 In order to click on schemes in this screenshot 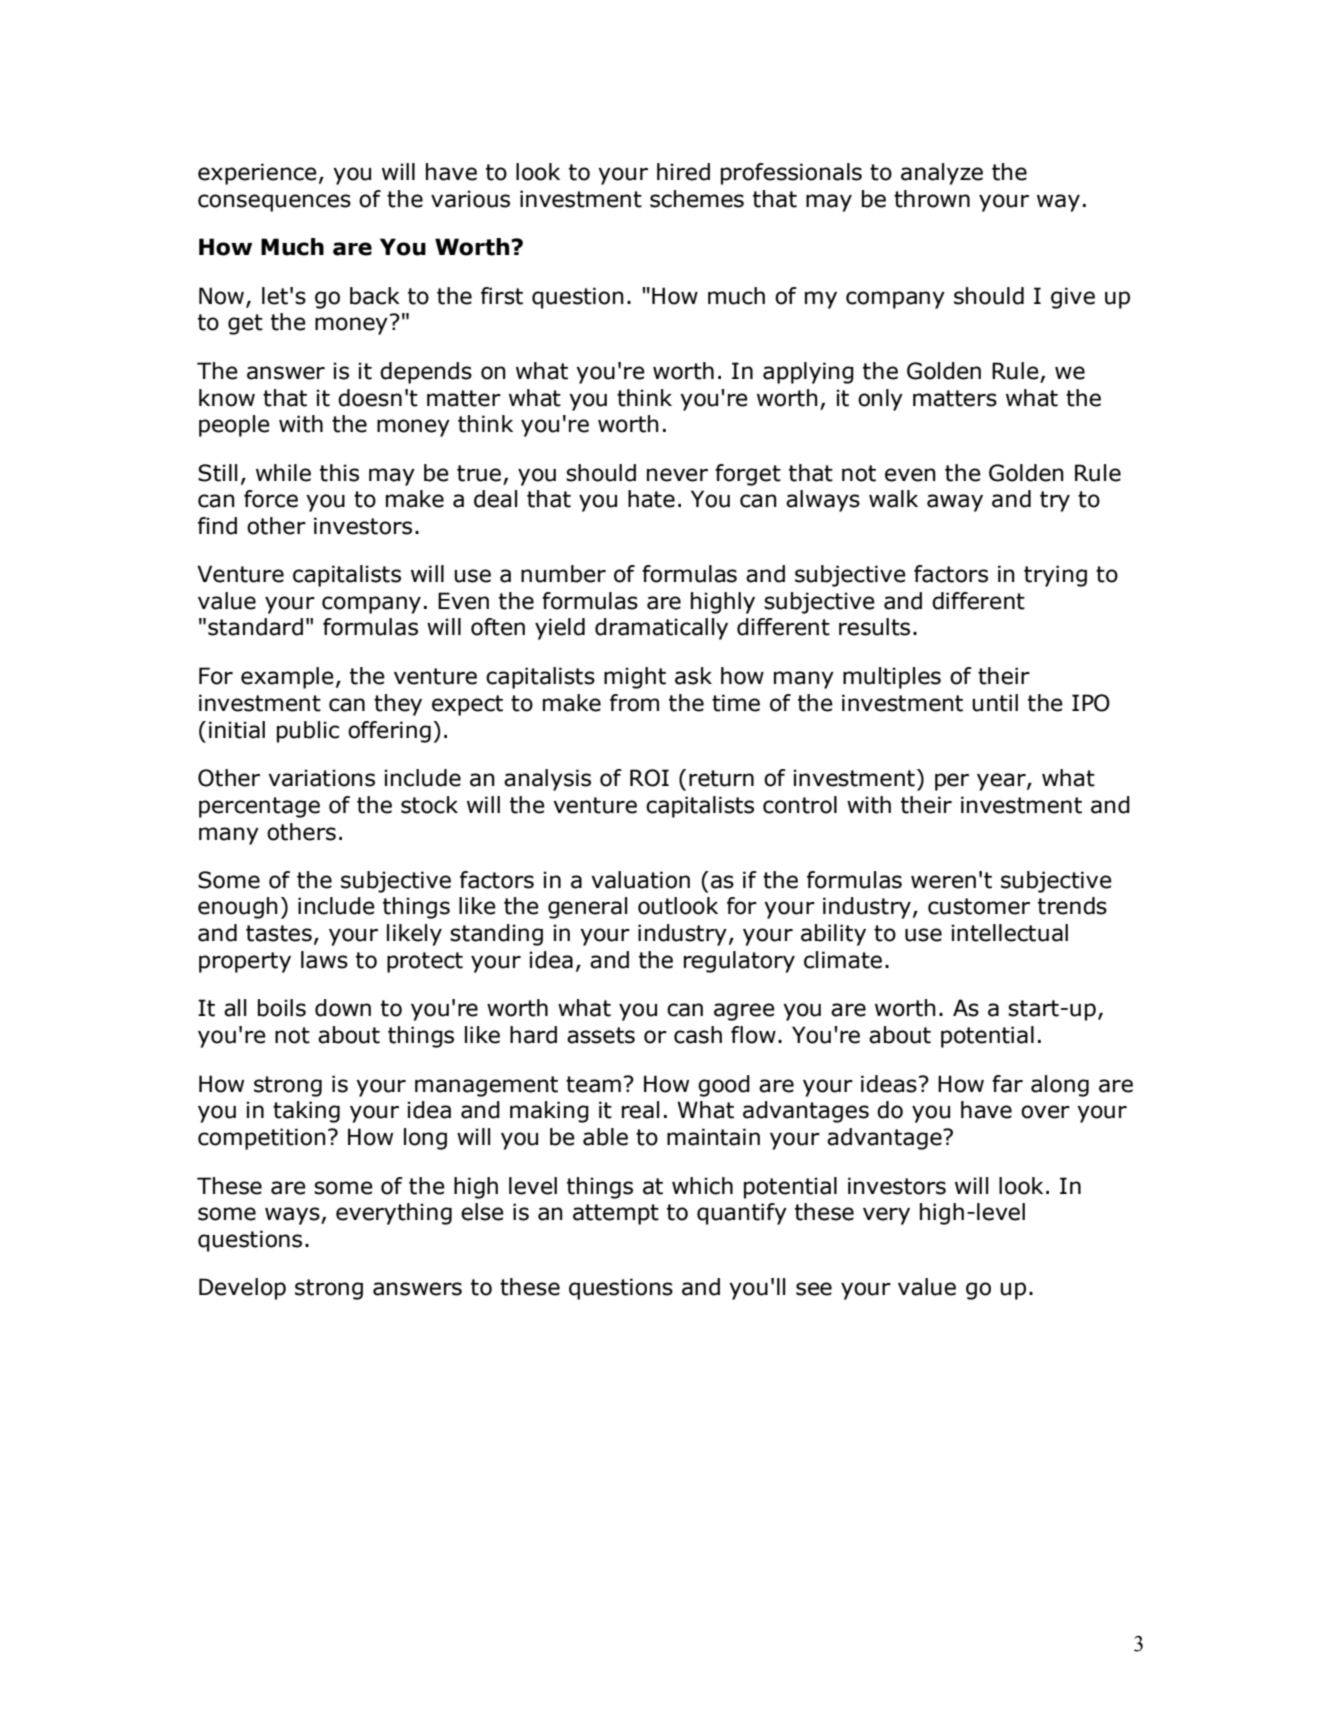, I will do `click(697, 199)`.
